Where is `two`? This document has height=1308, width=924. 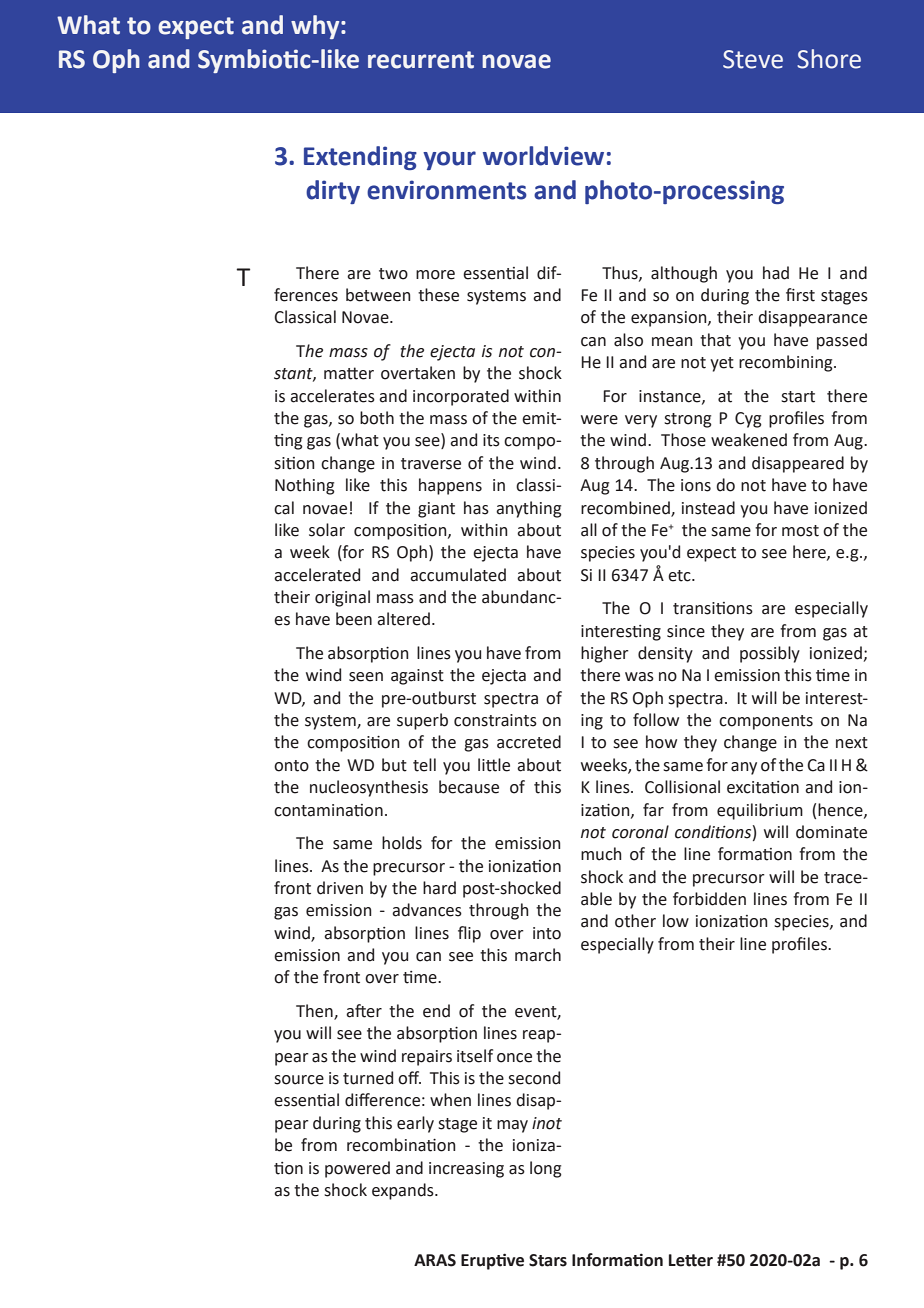 two is located at coordinates (393, 274).
